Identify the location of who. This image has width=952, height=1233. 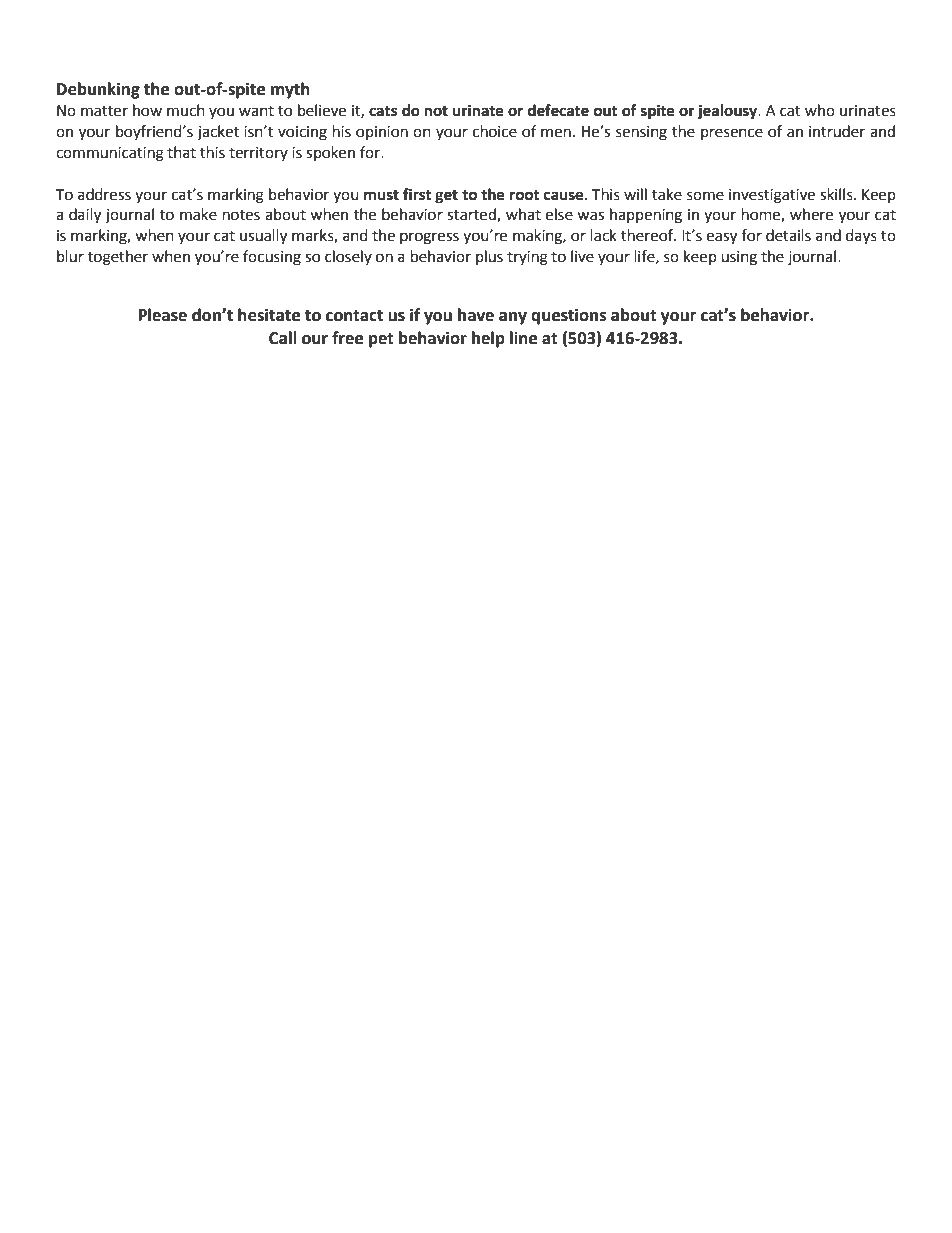
(820, 110).
